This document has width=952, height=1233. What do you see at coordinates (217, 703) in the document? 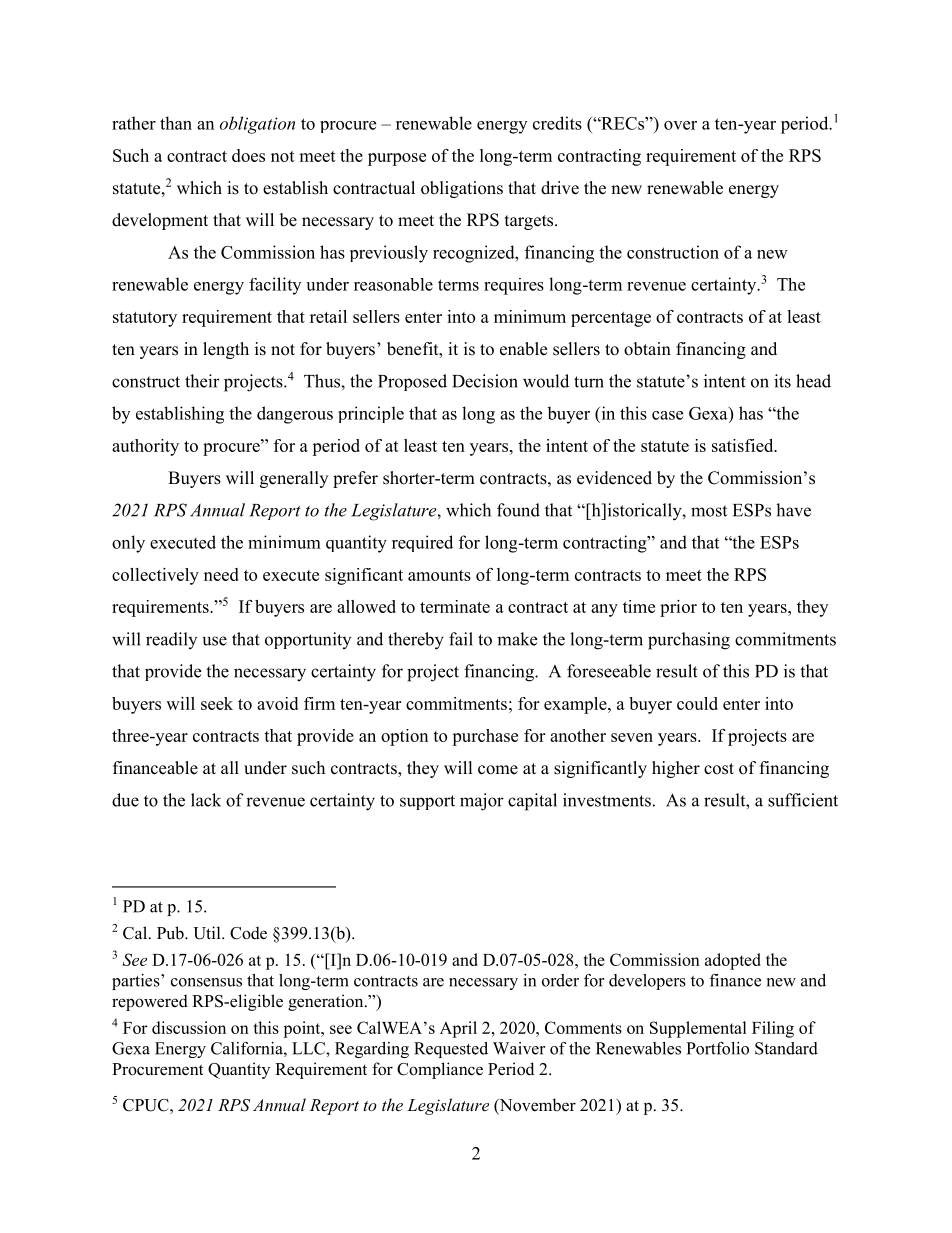
I see `seek` at bounding box center [217, 703].
